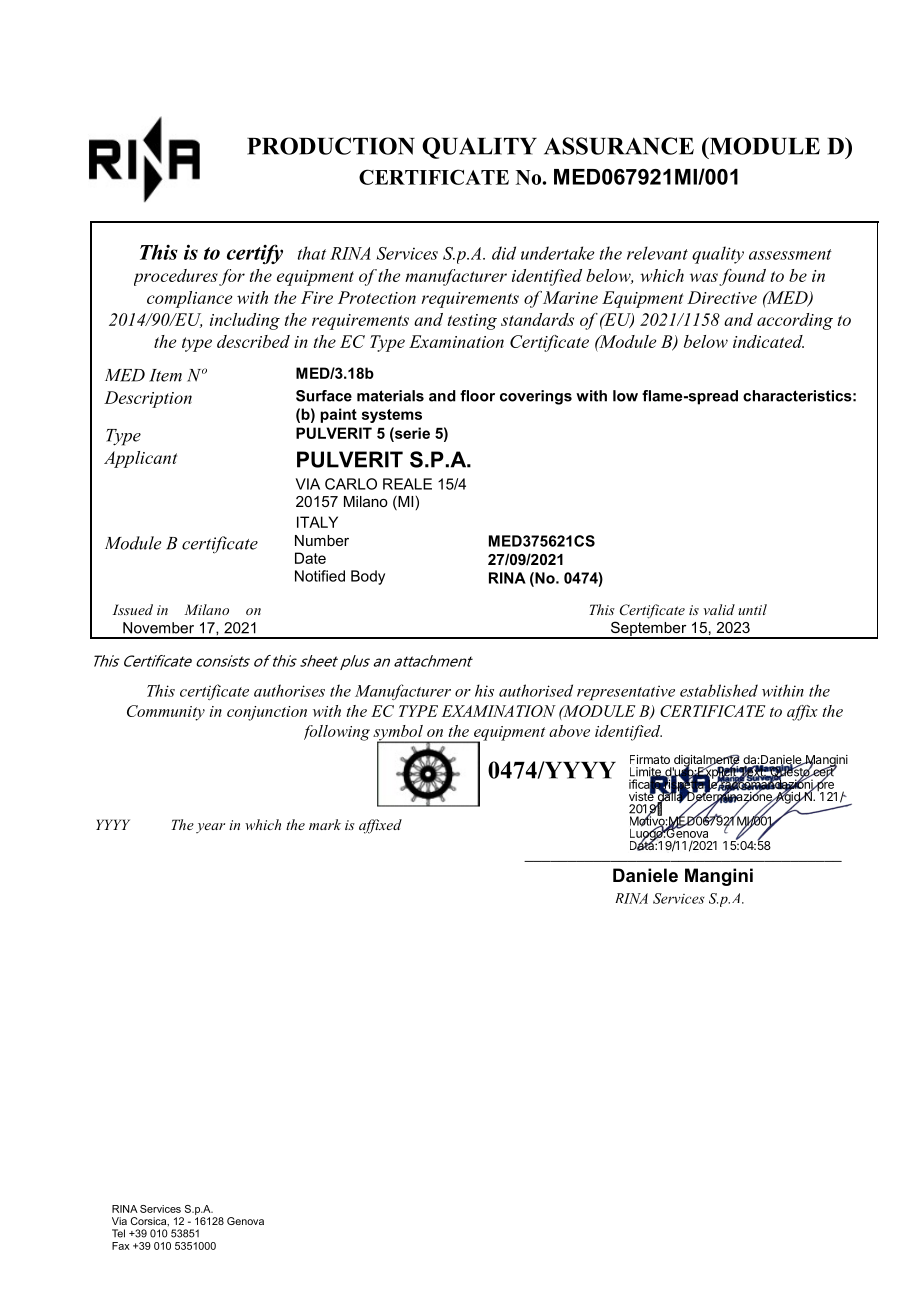 This screenshot has width=924, height=1308. Describe the element at coordinates (504, 253) in the screenshot. I see `did` at that location.
